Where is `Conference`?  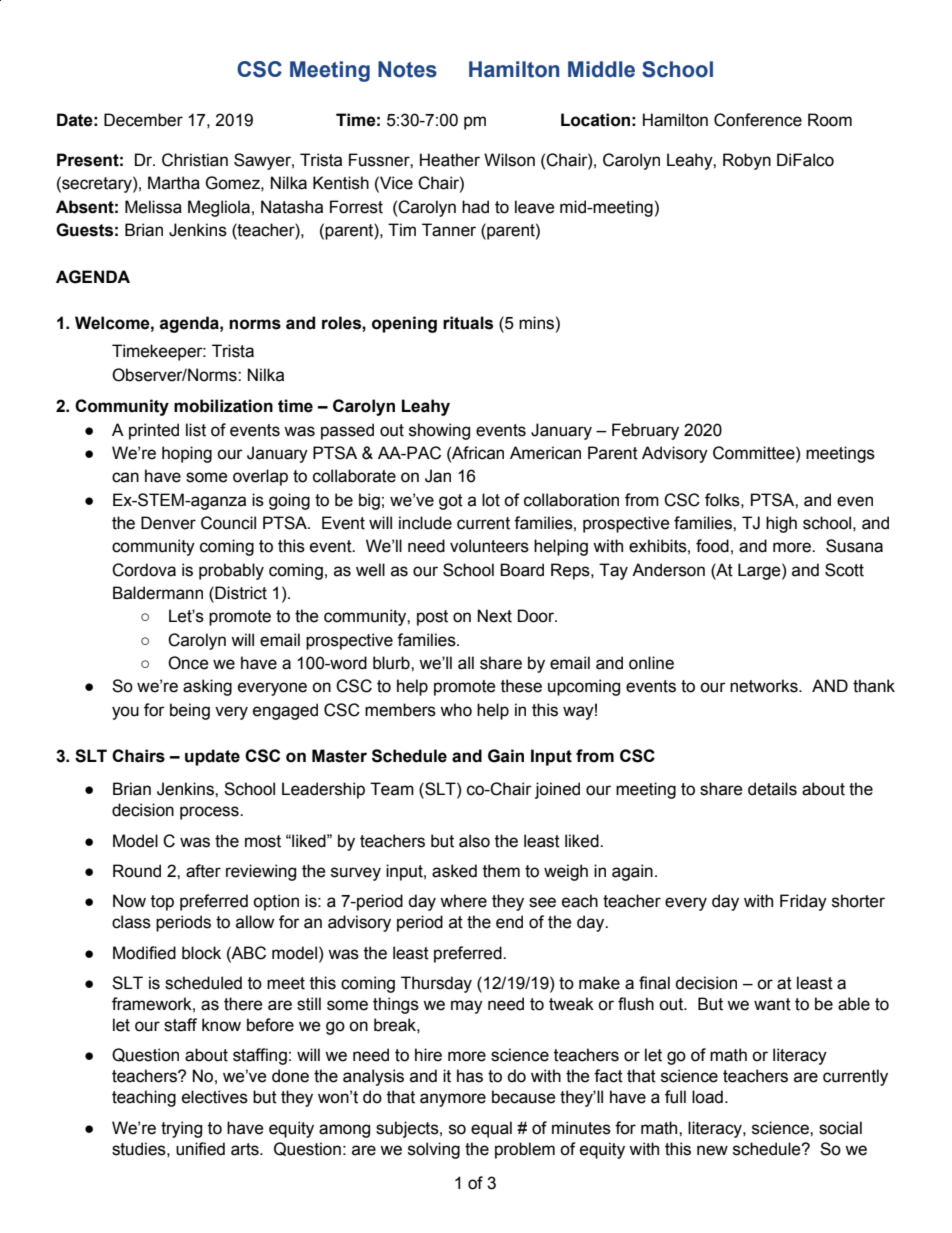
Conference is located at coordinates (758, 120).
